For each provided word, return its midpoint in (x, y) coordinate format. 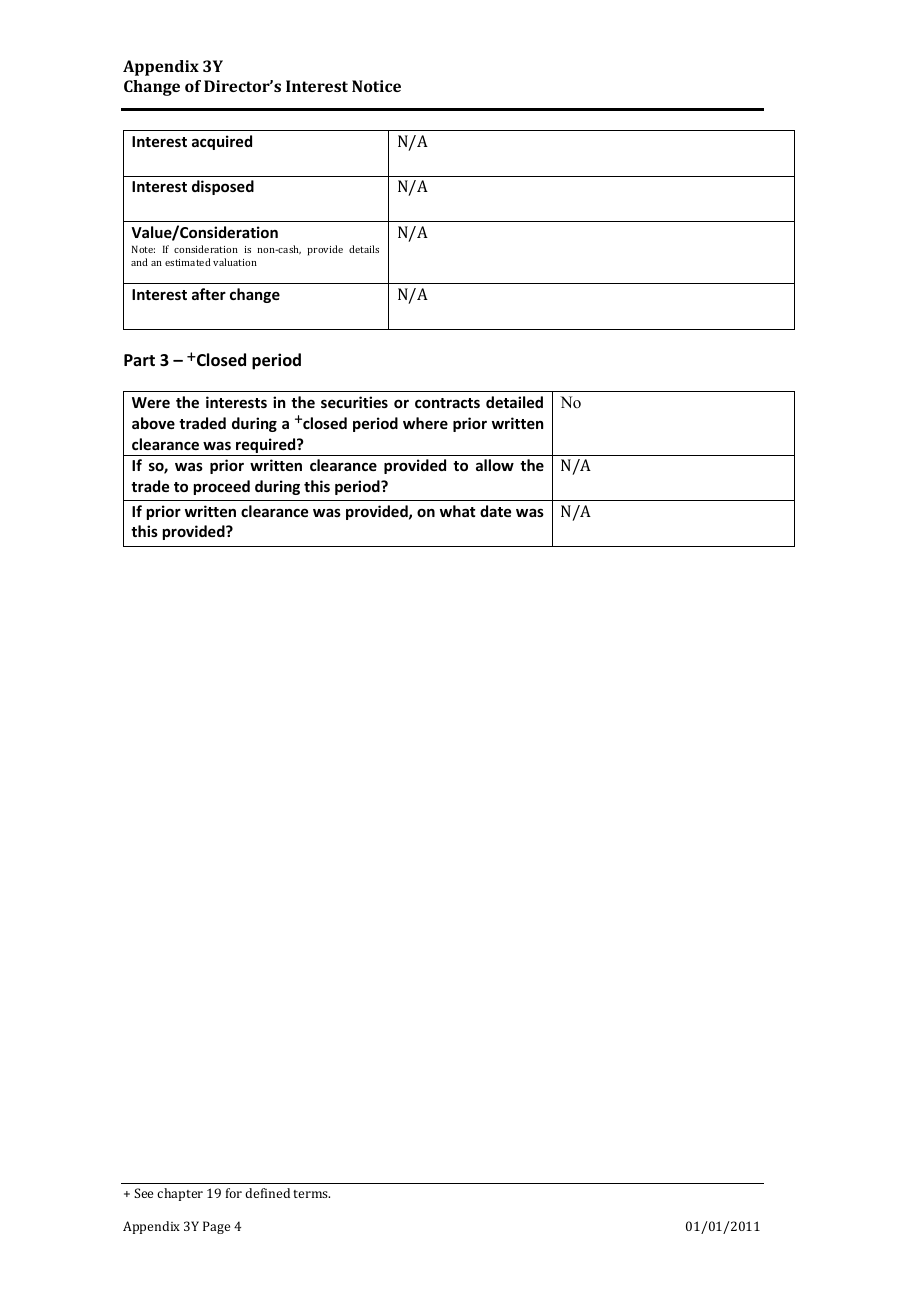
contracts (447, 403)
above (153, 423)
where (425, 423)
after (209, 294)
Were (151, 402)
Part (139, 360)
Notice (376, 86)
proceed (222, 487)
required (266, 447)
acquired (222, 142)
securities (354, 402)
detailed (514, 402)
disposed (223, 187)
